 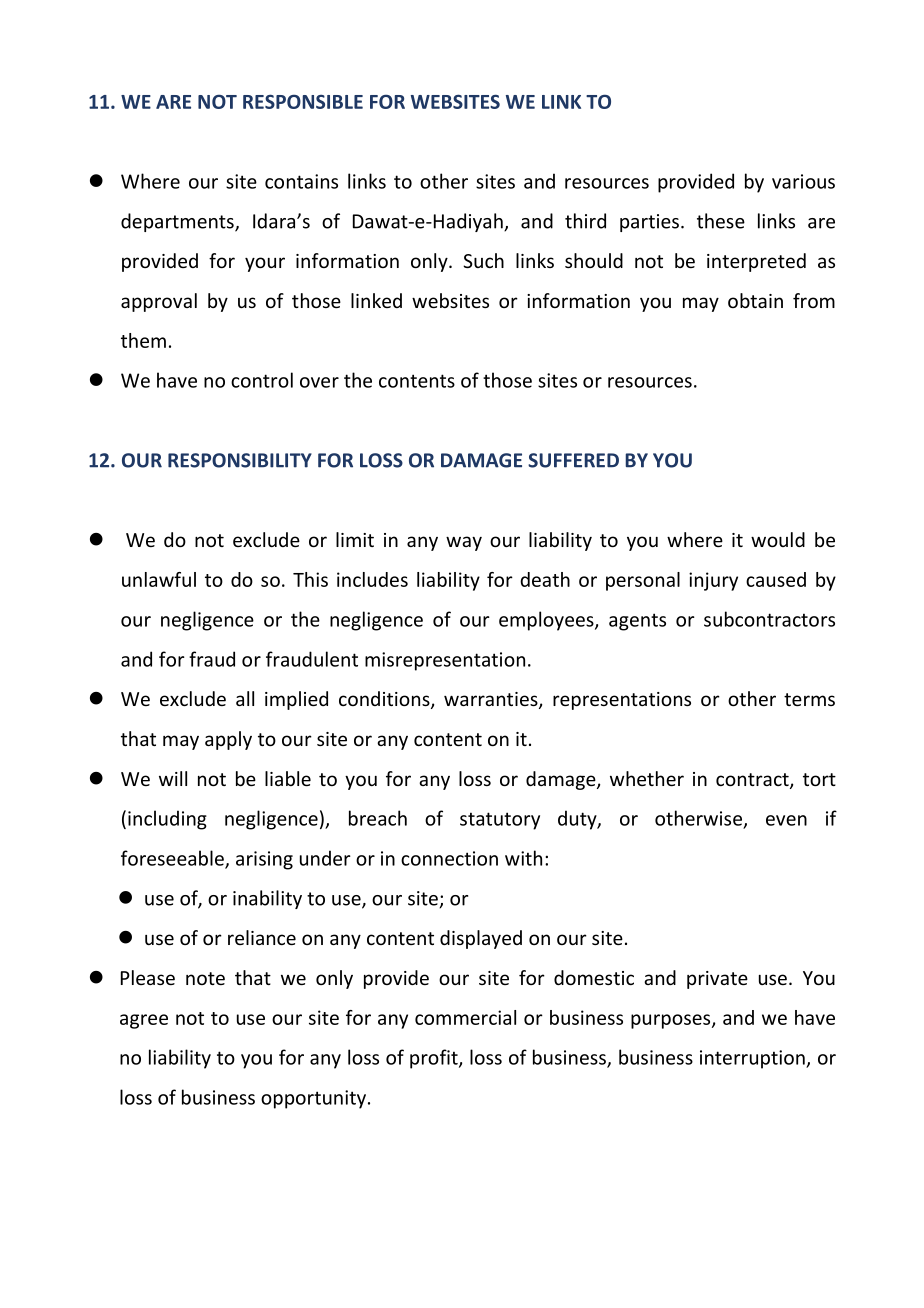 I want to click on obtain, so click(x=755, y=300).
